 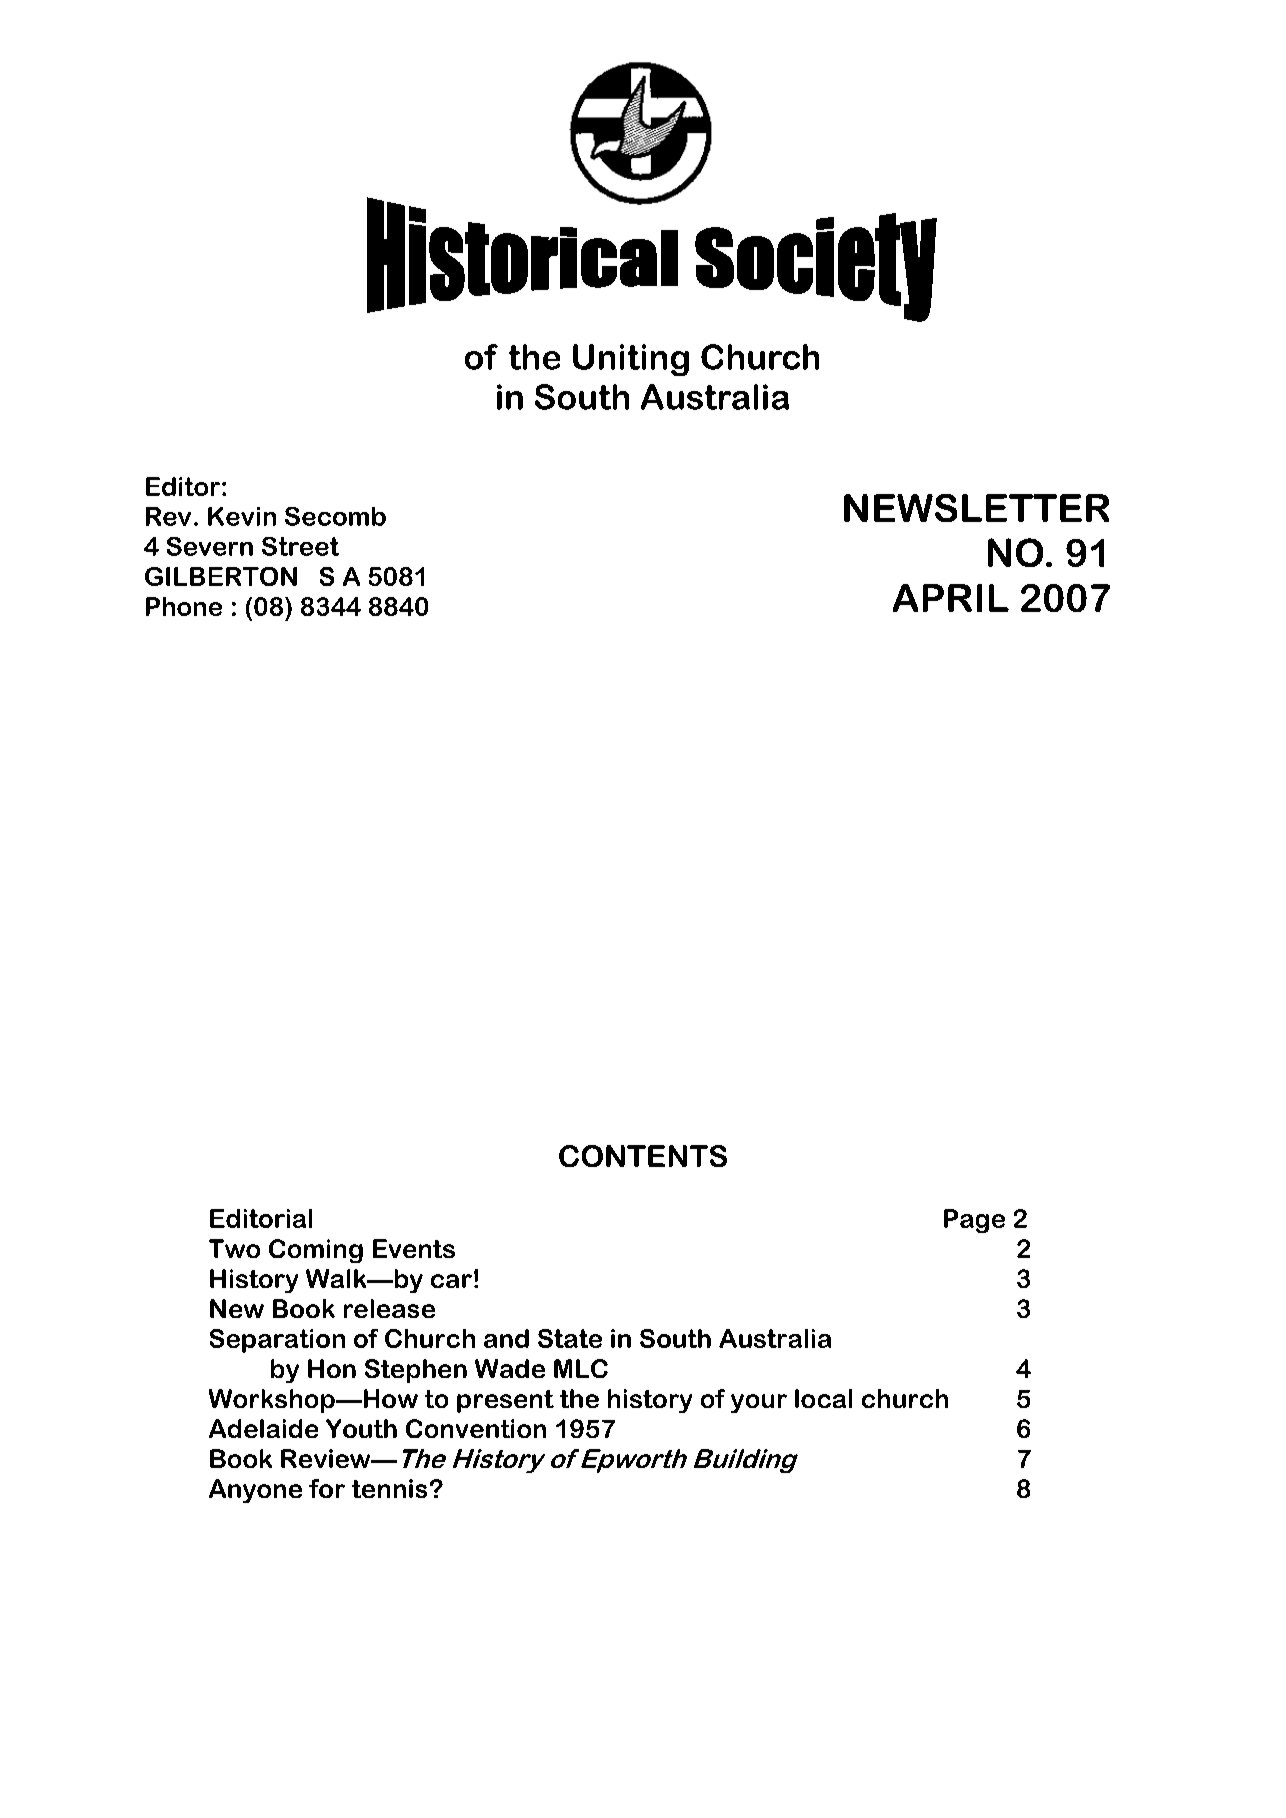 What do you see at coordinates (631, 360) in the document?
I see `Uniting` at bounding box center [631, 360].
